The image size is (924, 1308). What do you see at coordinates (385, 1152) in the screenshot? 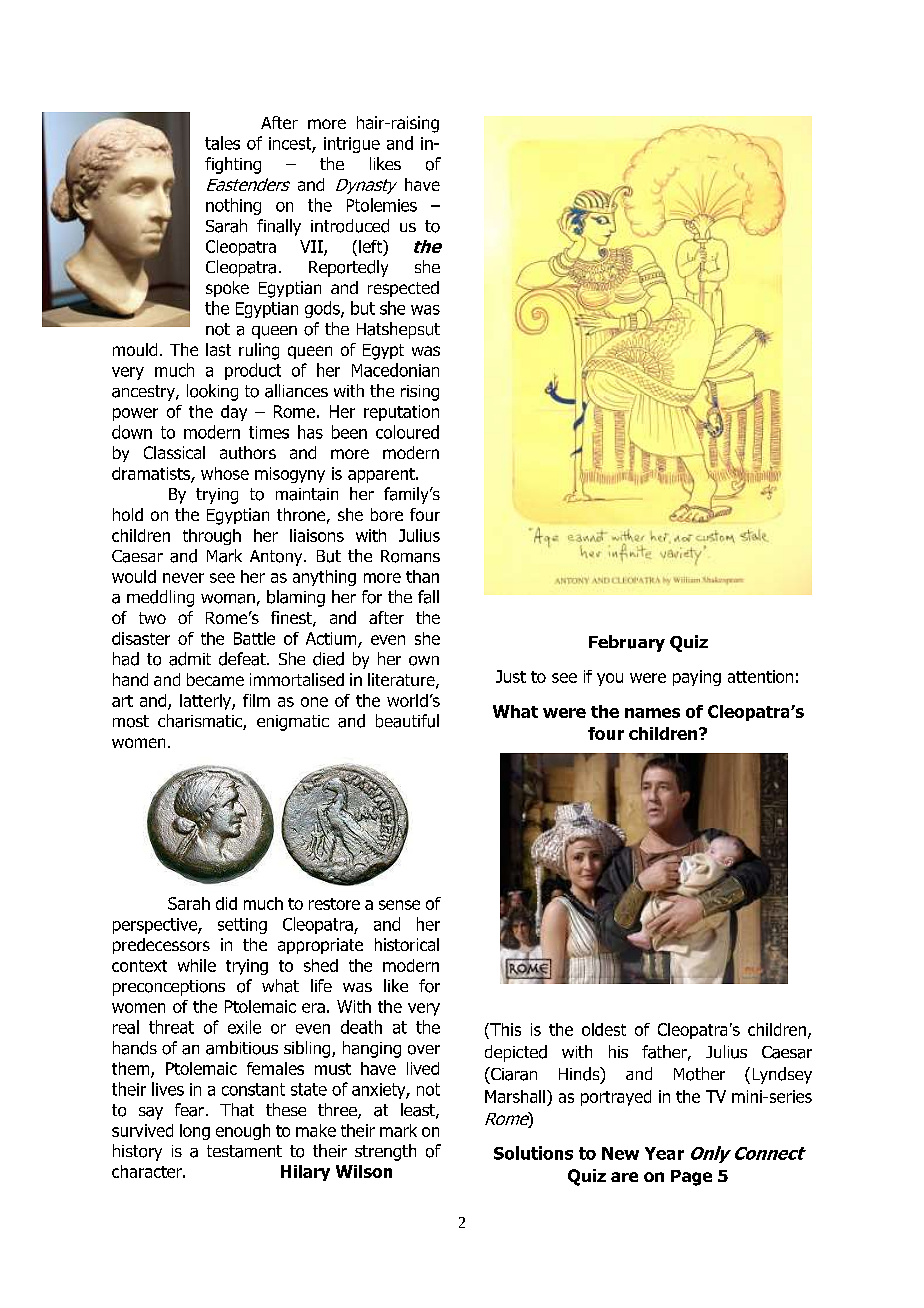
I see `strength` at bounding box center [385, 1152].
